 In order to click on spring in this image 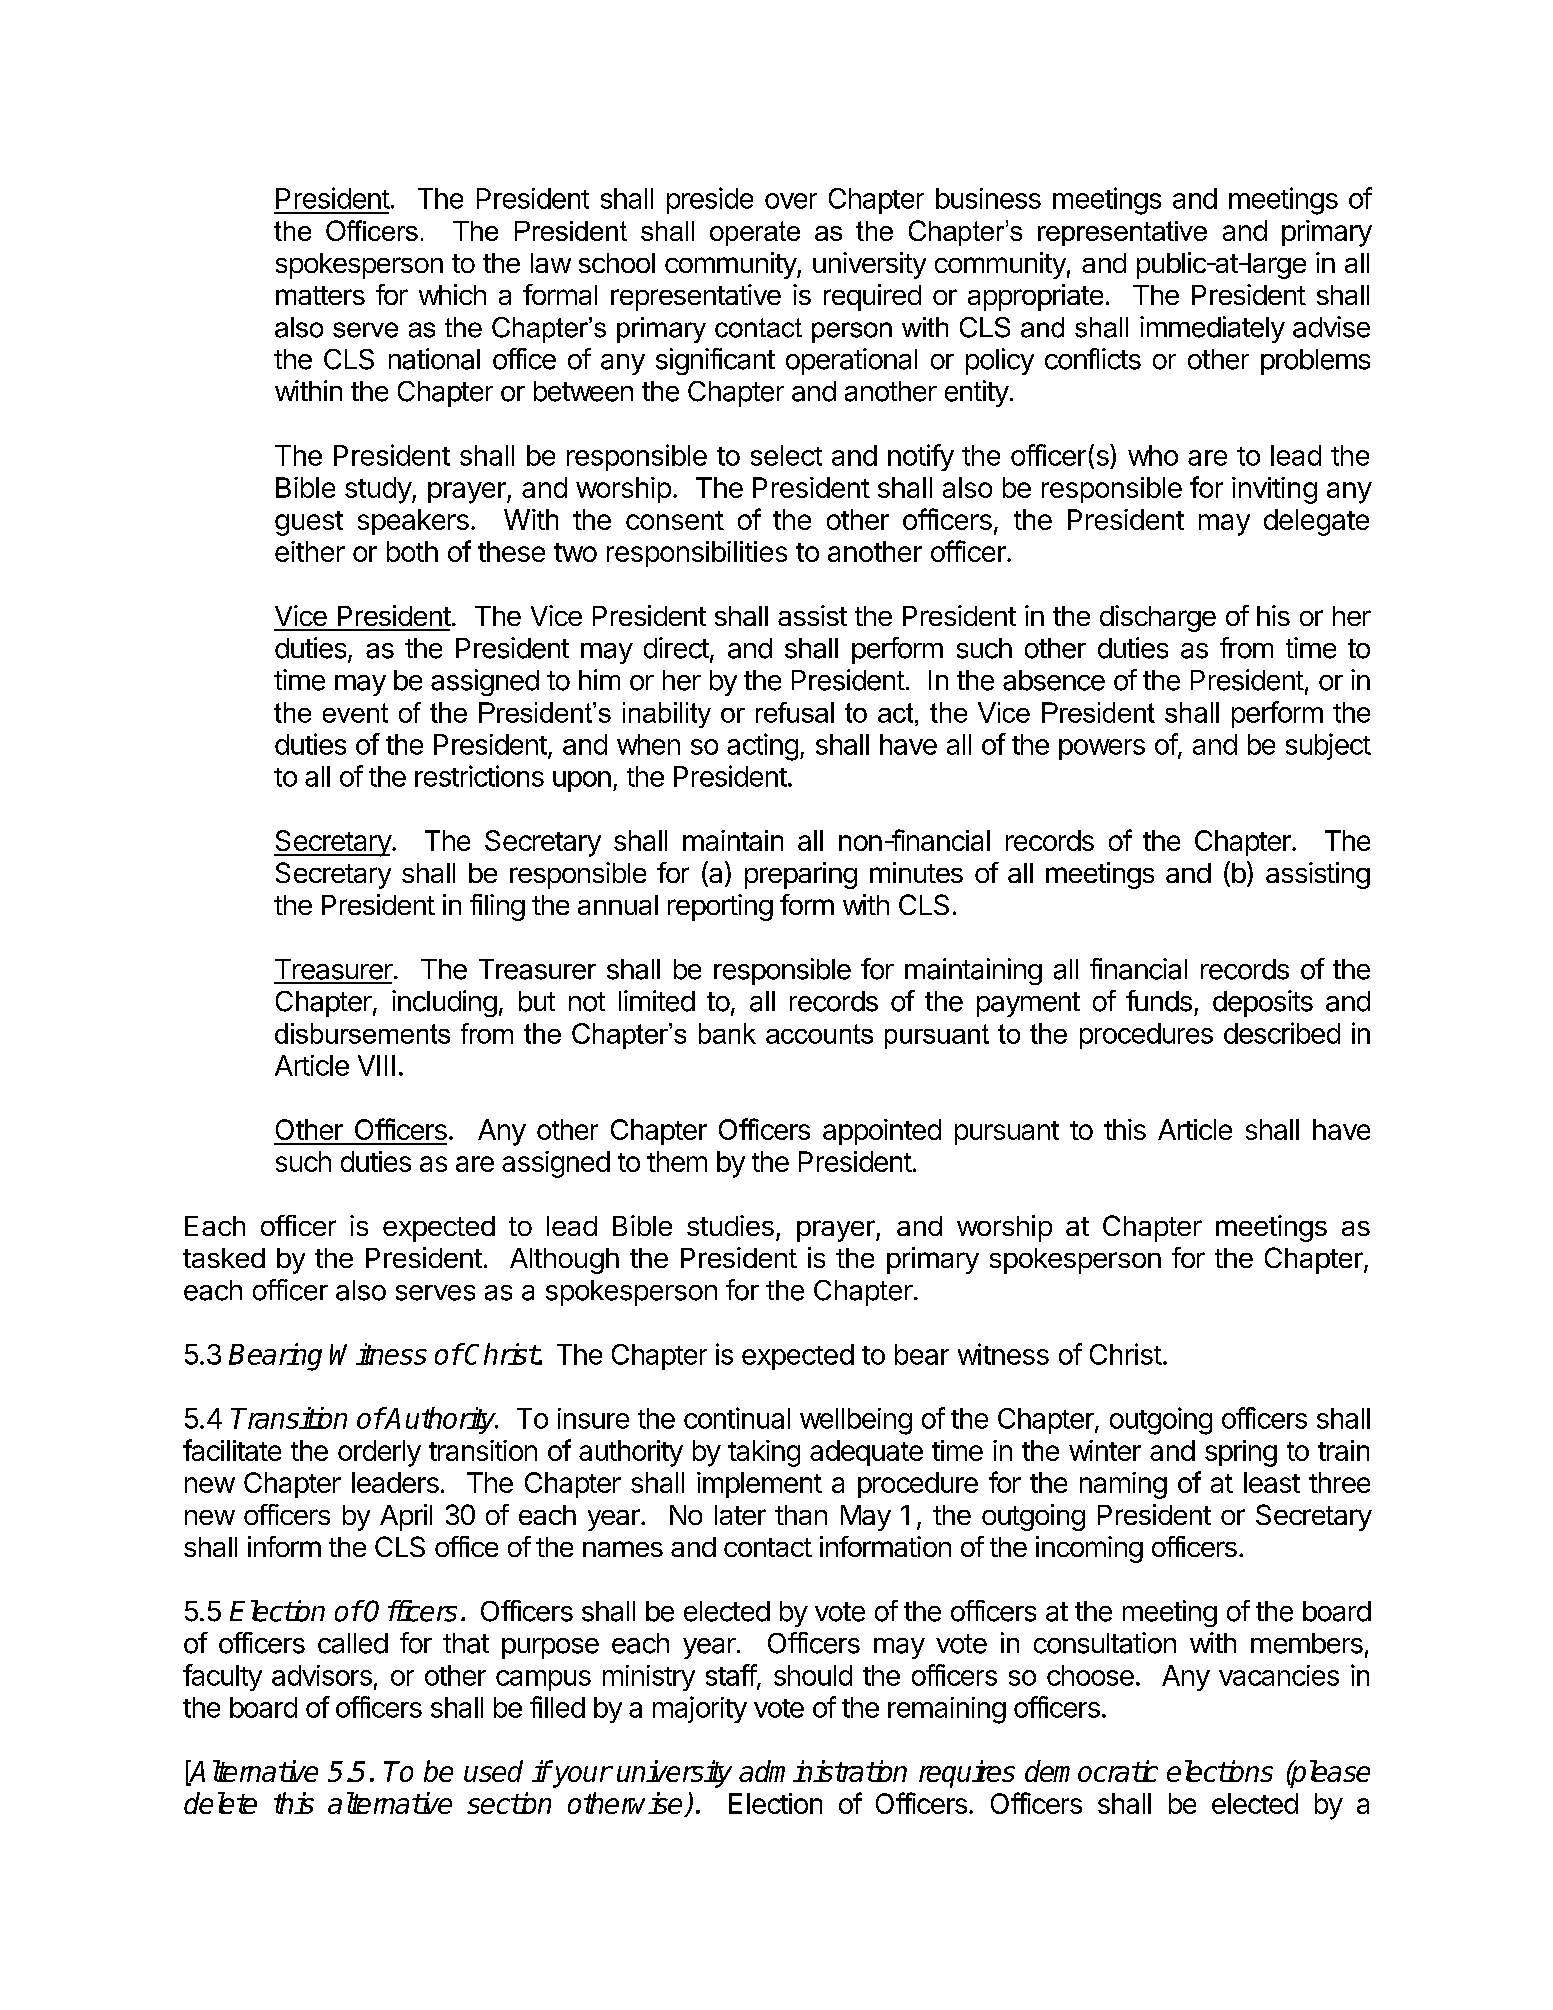, I will do `click(1241, 1453)`.
